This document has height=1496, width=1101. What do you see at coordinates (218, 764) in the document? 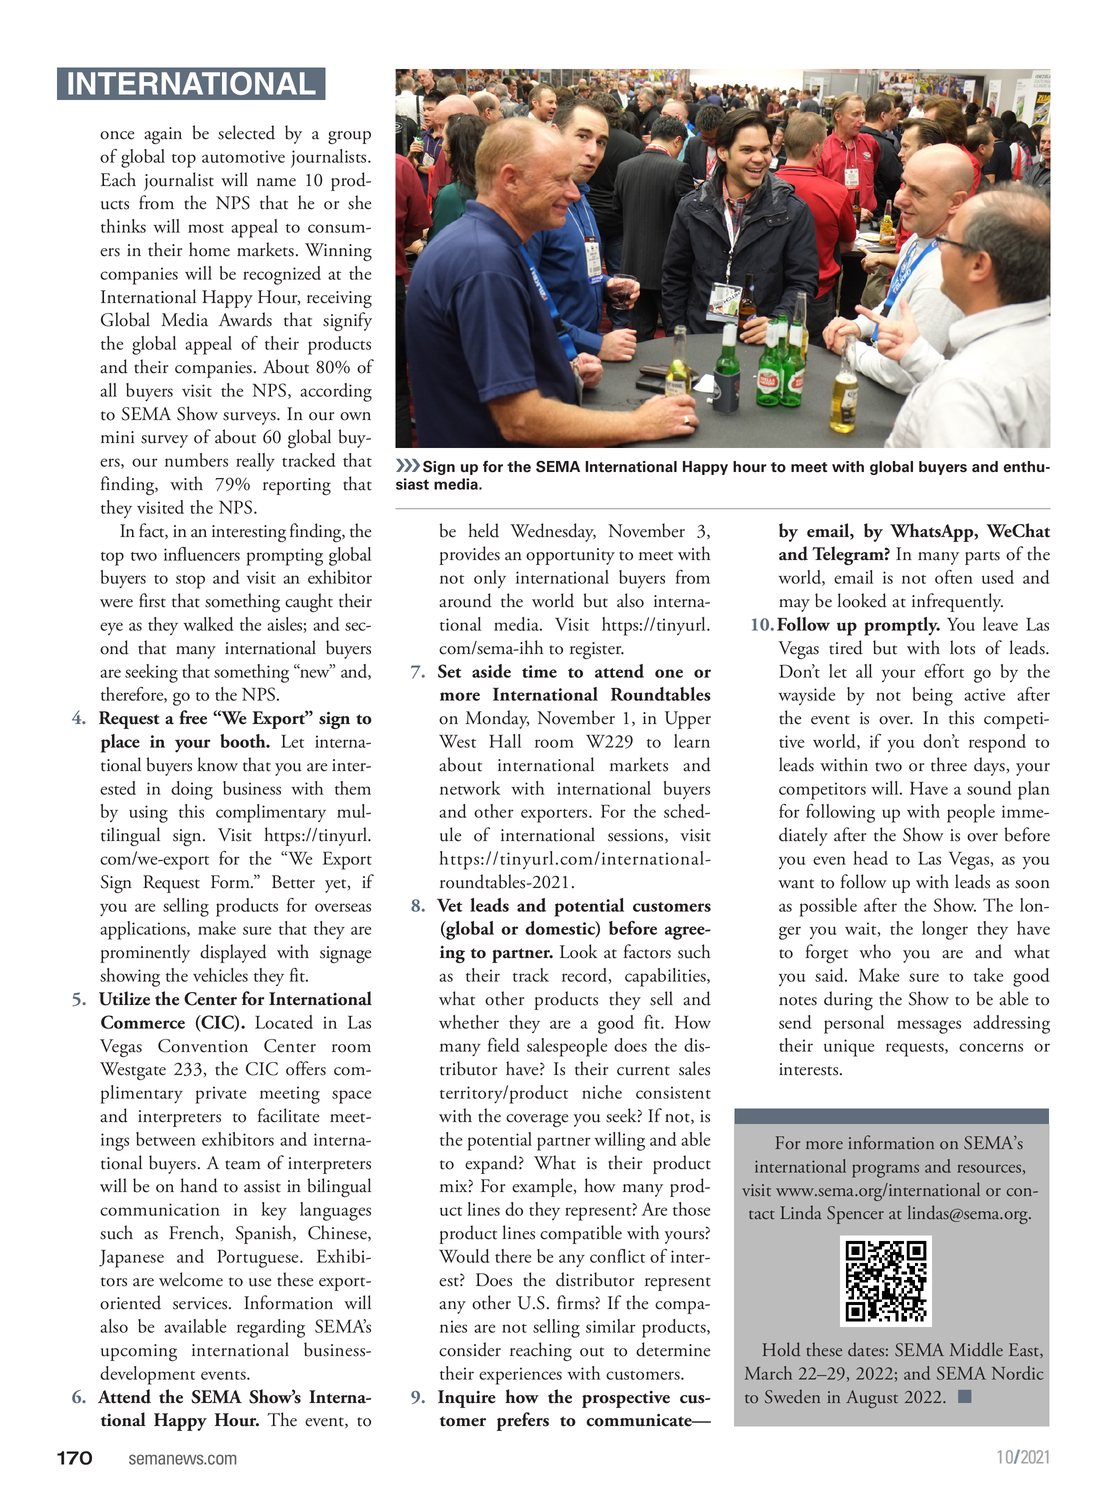
I see `know` at bounding box center [218, 764].
